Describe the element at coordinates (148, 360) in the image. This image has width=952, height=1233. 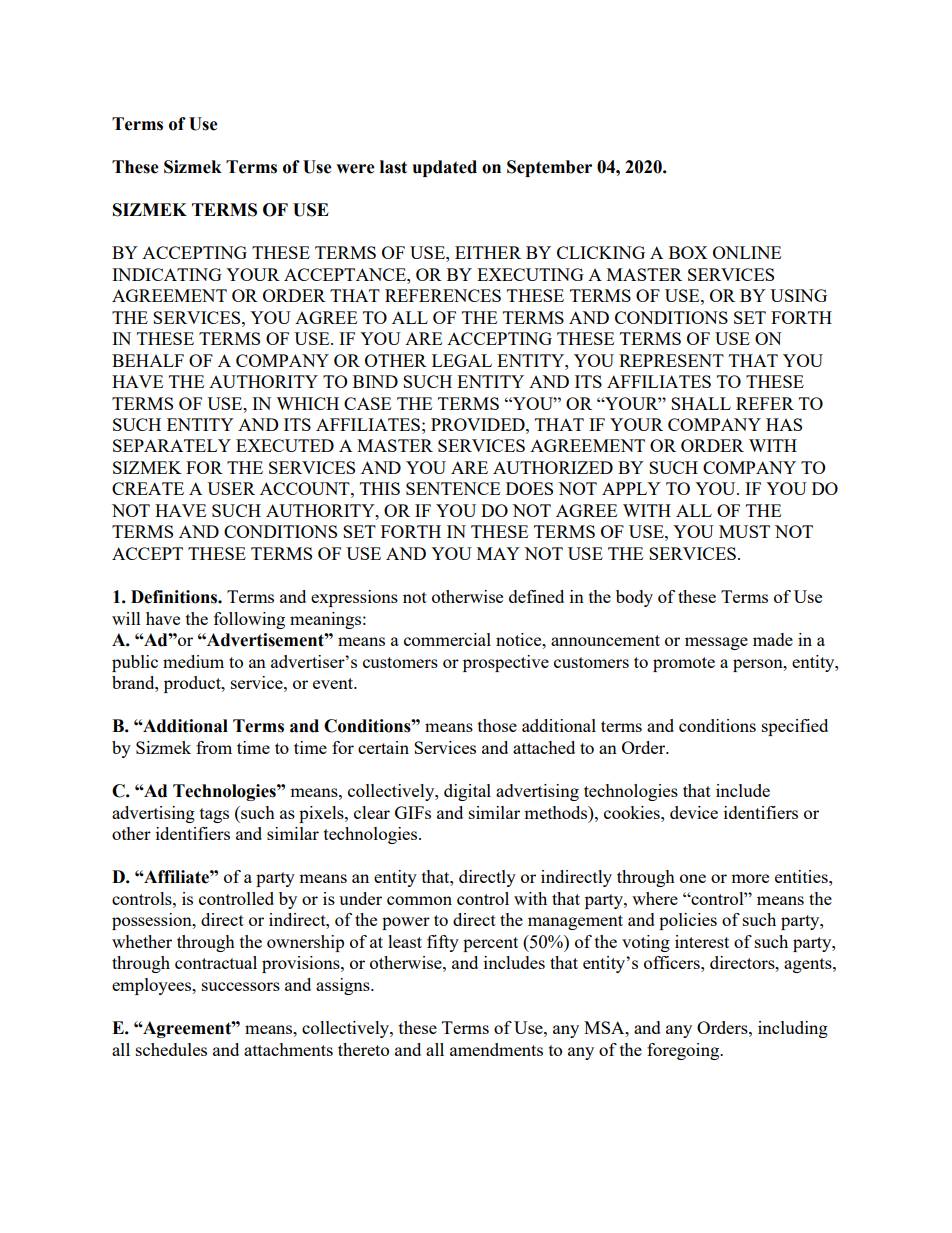
I see `BEHALF` at that location.
